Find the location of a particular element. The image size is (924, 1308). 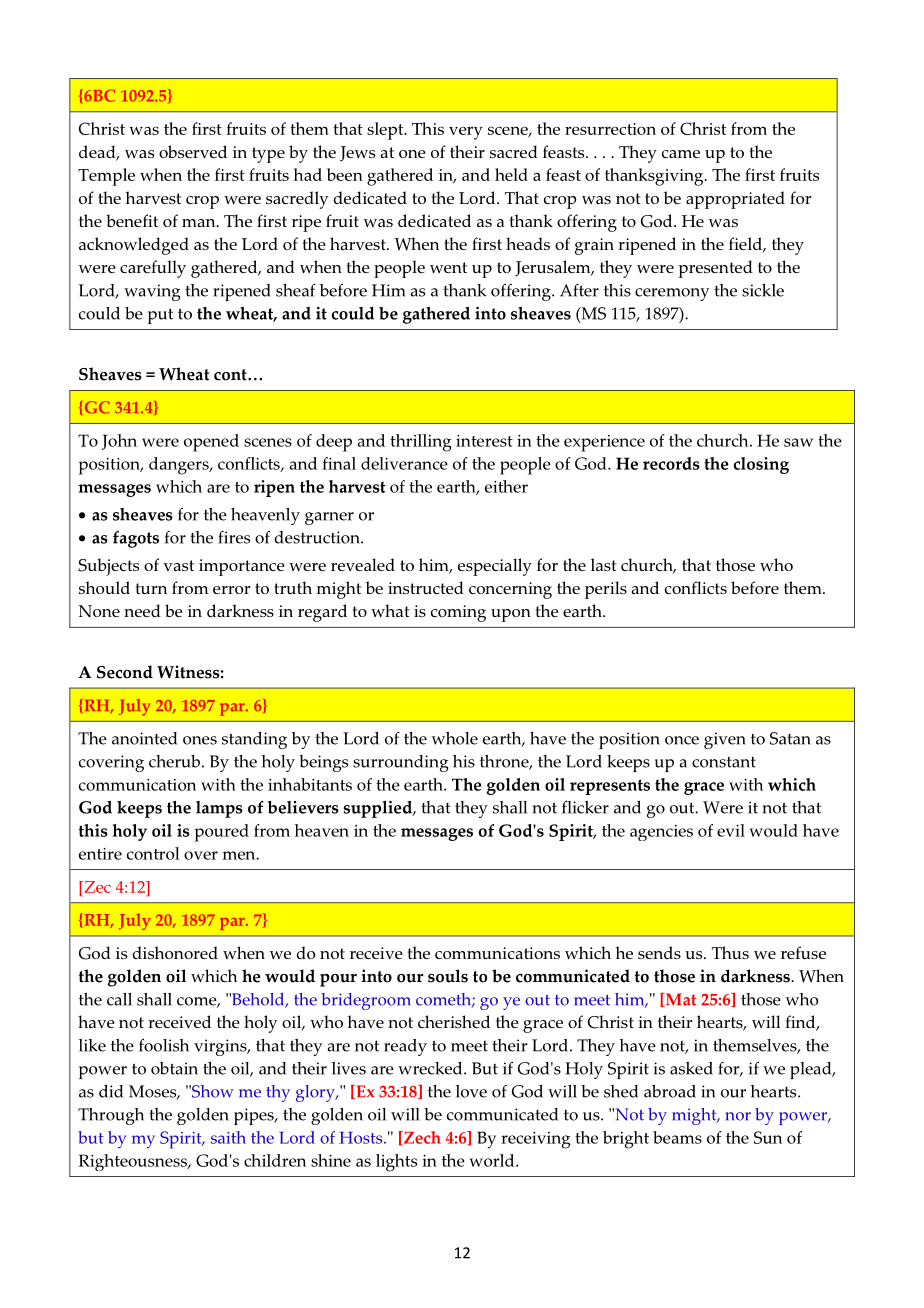

very is located at coordinates (466, 133).
